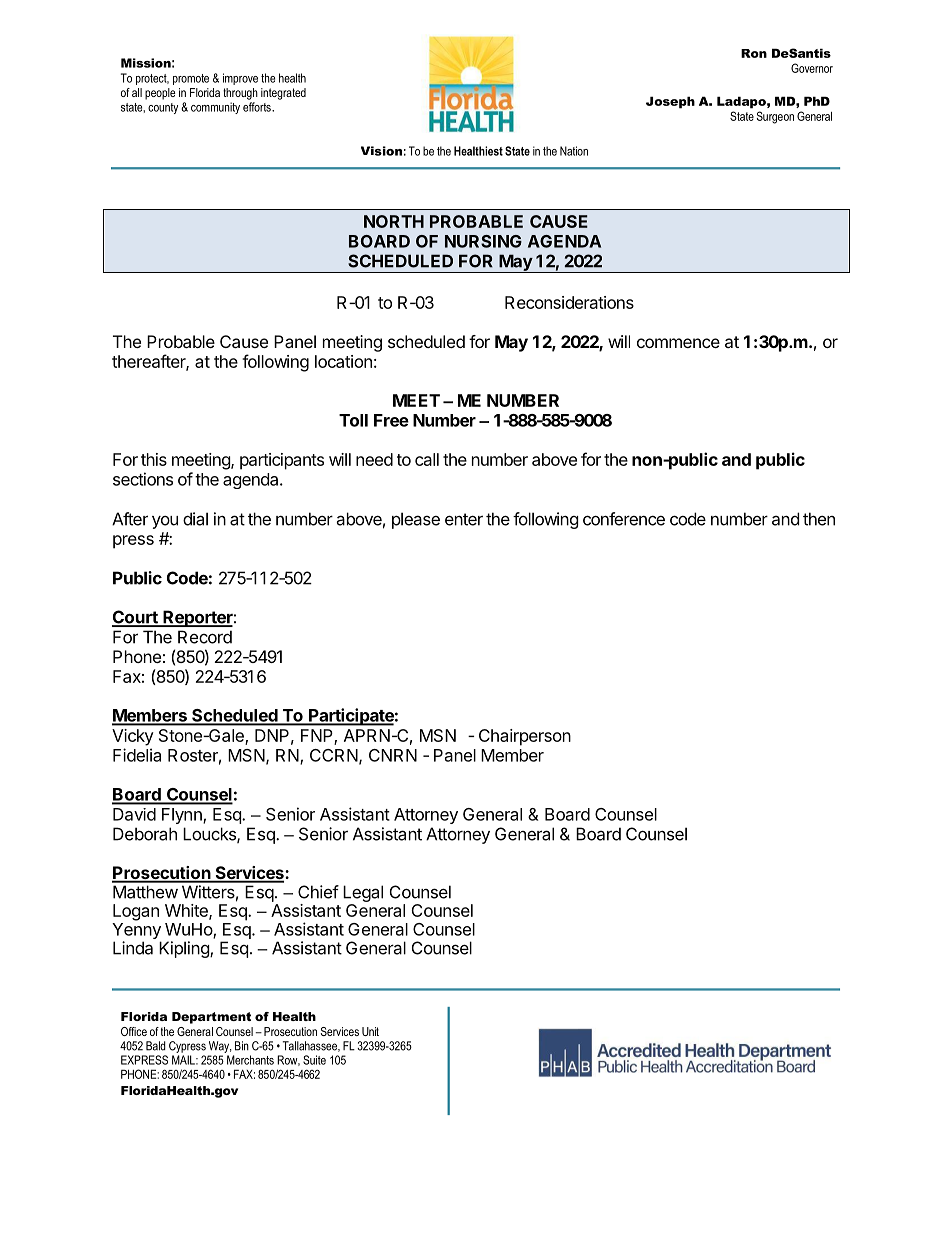 This screenshot has width=952, height=1233. What do you see at coordinates (754, 53) in the screenshot?
I see `Ron` at bounding box center [754, 53].
